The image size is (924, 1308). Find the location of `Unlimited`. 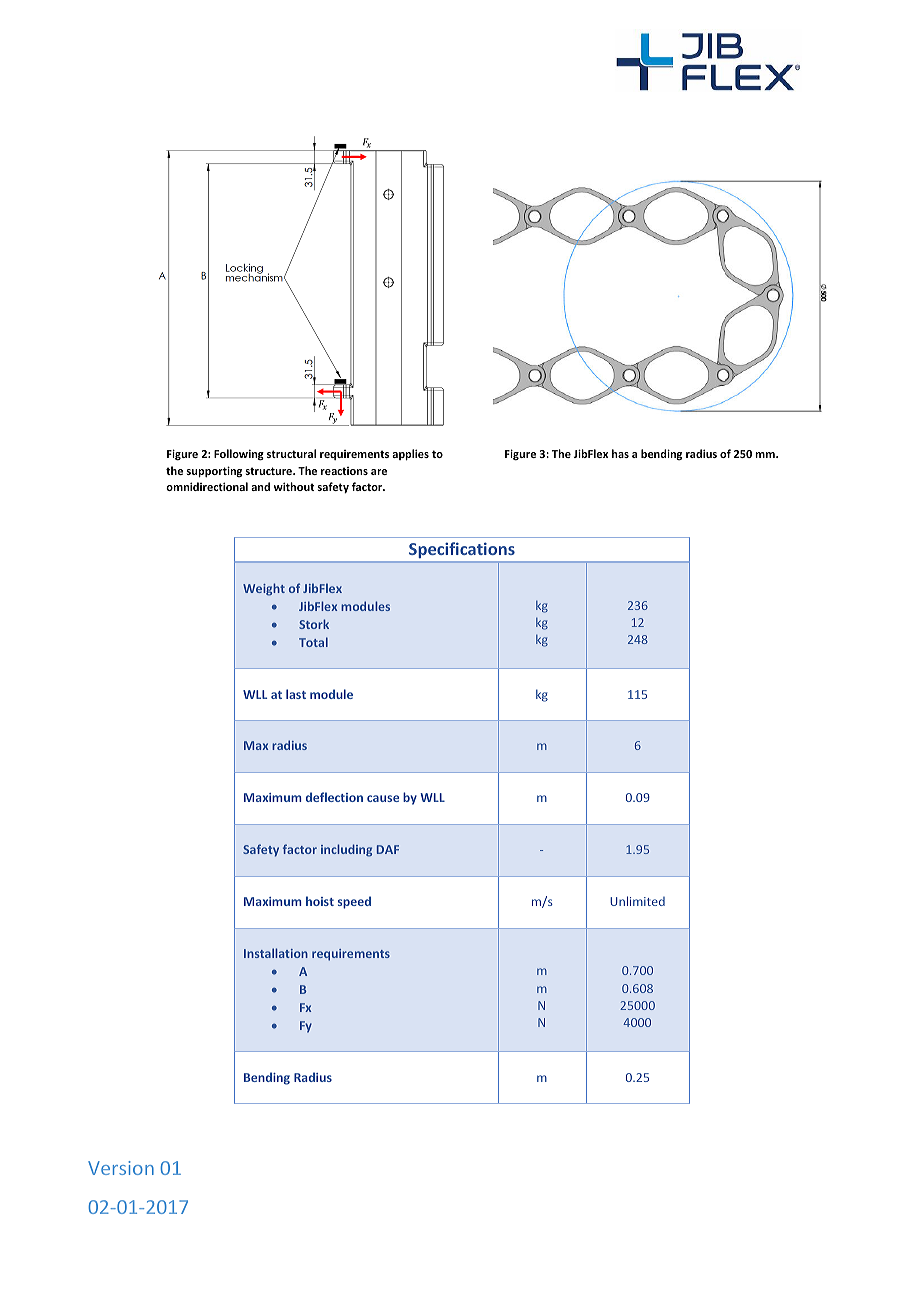

Unlimited is located at coordinates (637, 901).
